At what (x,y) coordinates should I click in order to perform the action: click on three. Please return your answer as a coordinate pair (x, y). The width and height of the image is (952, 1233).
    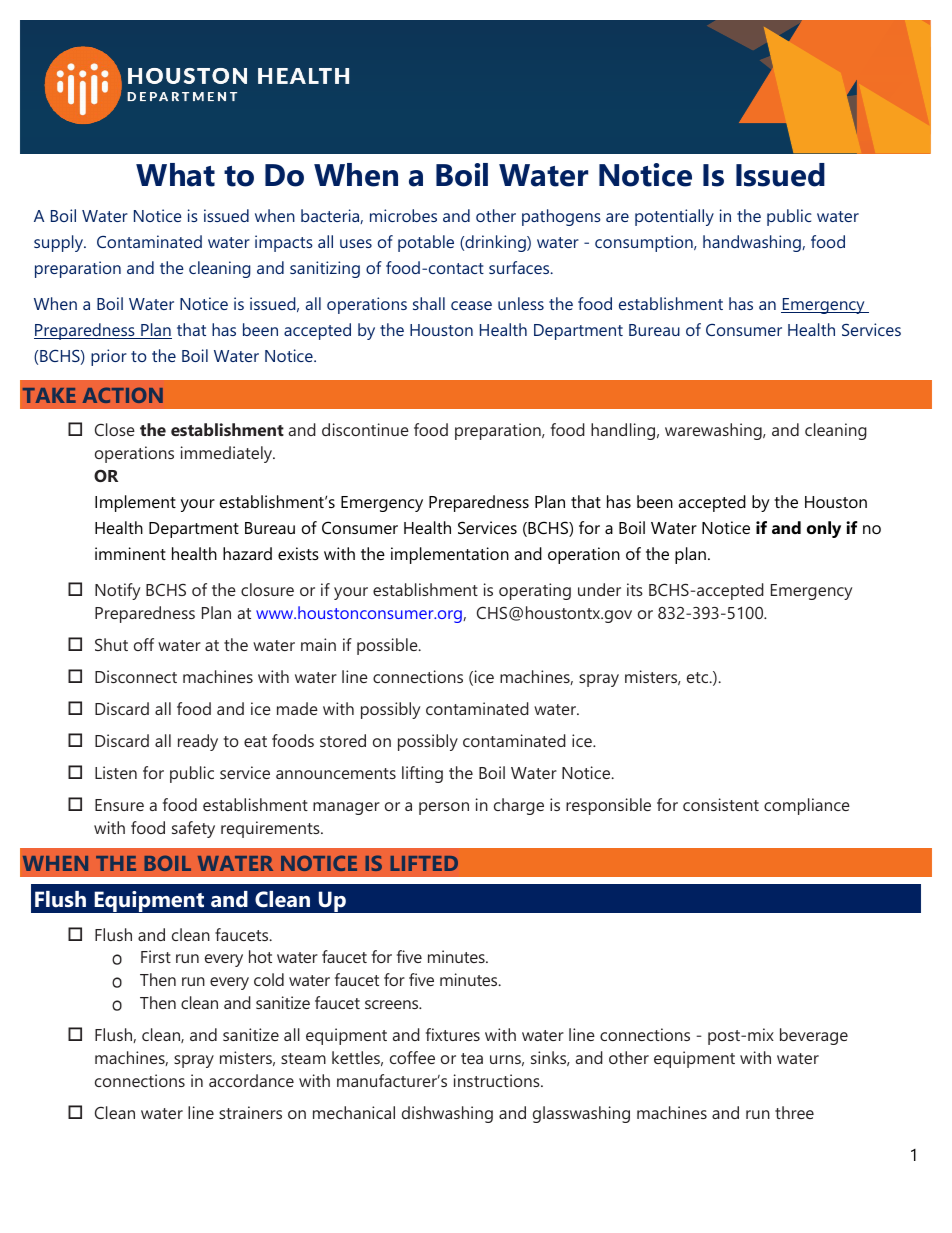
    Looking at the image, I should click on (794, 1112).
